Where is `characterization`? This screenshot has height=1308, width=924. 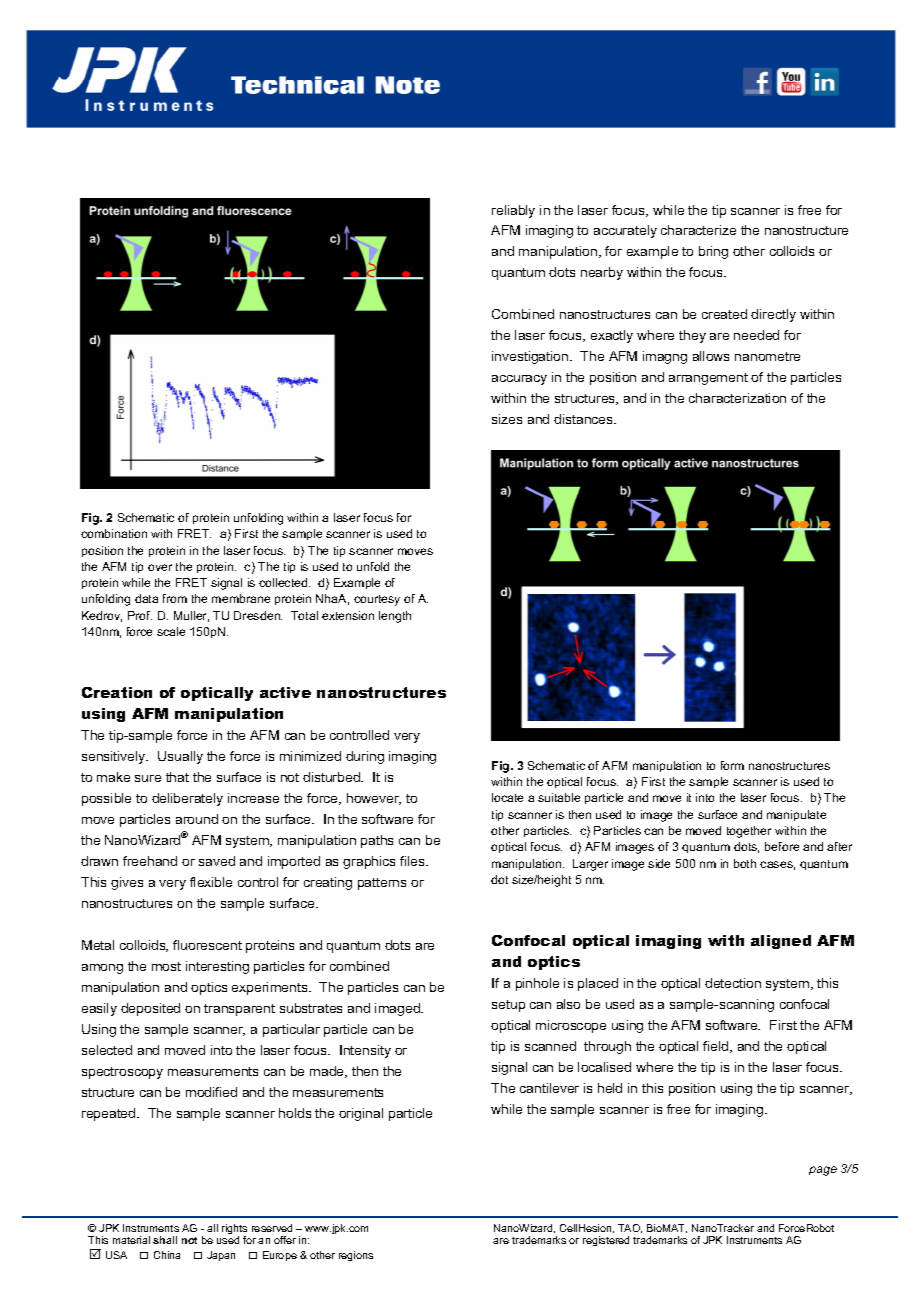
characterization is located at coordinates (737, 398).
